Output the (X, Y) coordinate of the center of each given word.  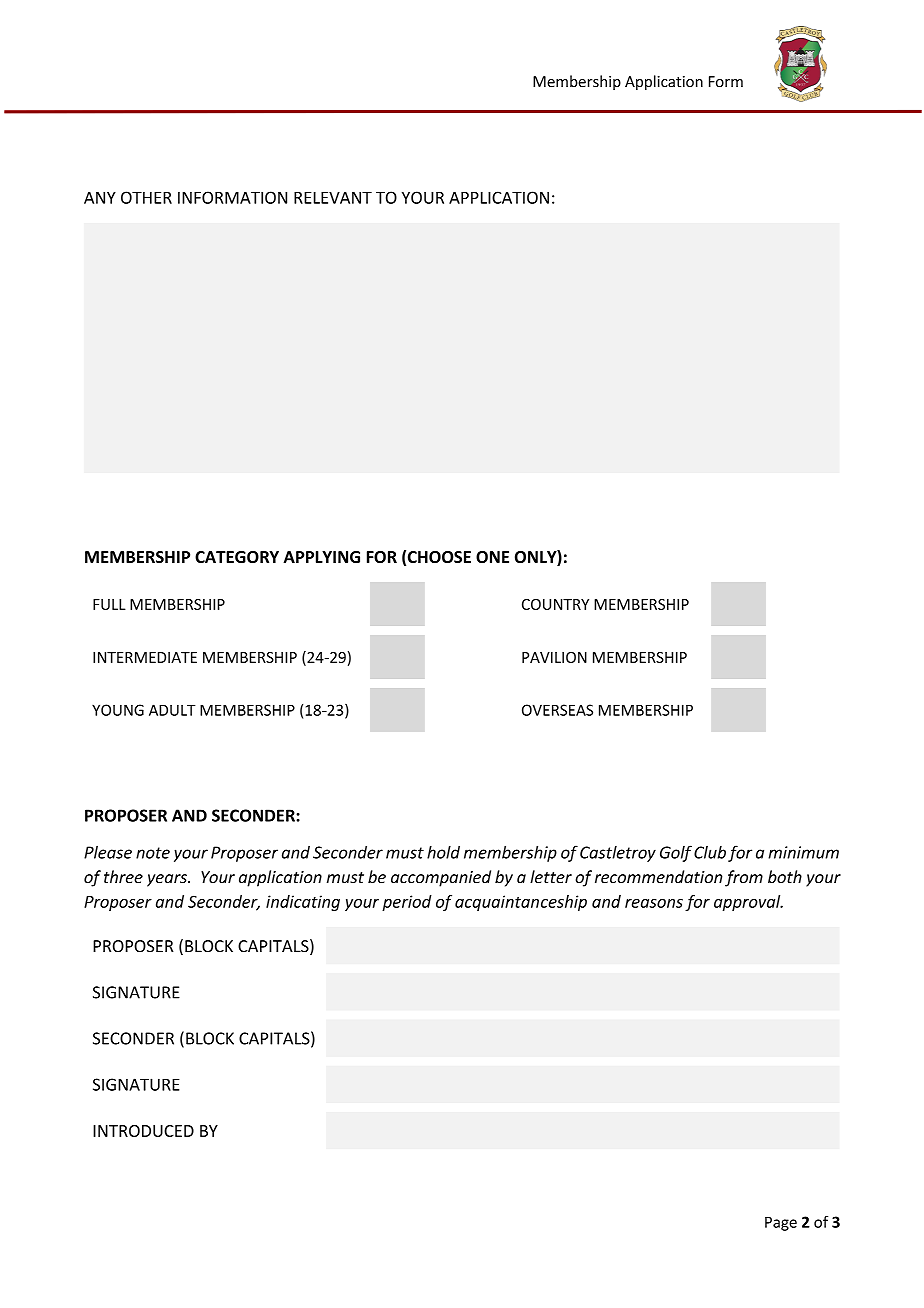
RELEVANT (333, 197)
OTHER (146, 197)
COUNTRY (555, 604)
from (744, 878)
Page (781, 1223)
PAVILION (554, 657)
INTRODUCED (143, 1131)
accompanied (441, 878)
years (168, 880)
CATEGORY (237, 557)
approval (748, 903)
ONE (492, 557)
